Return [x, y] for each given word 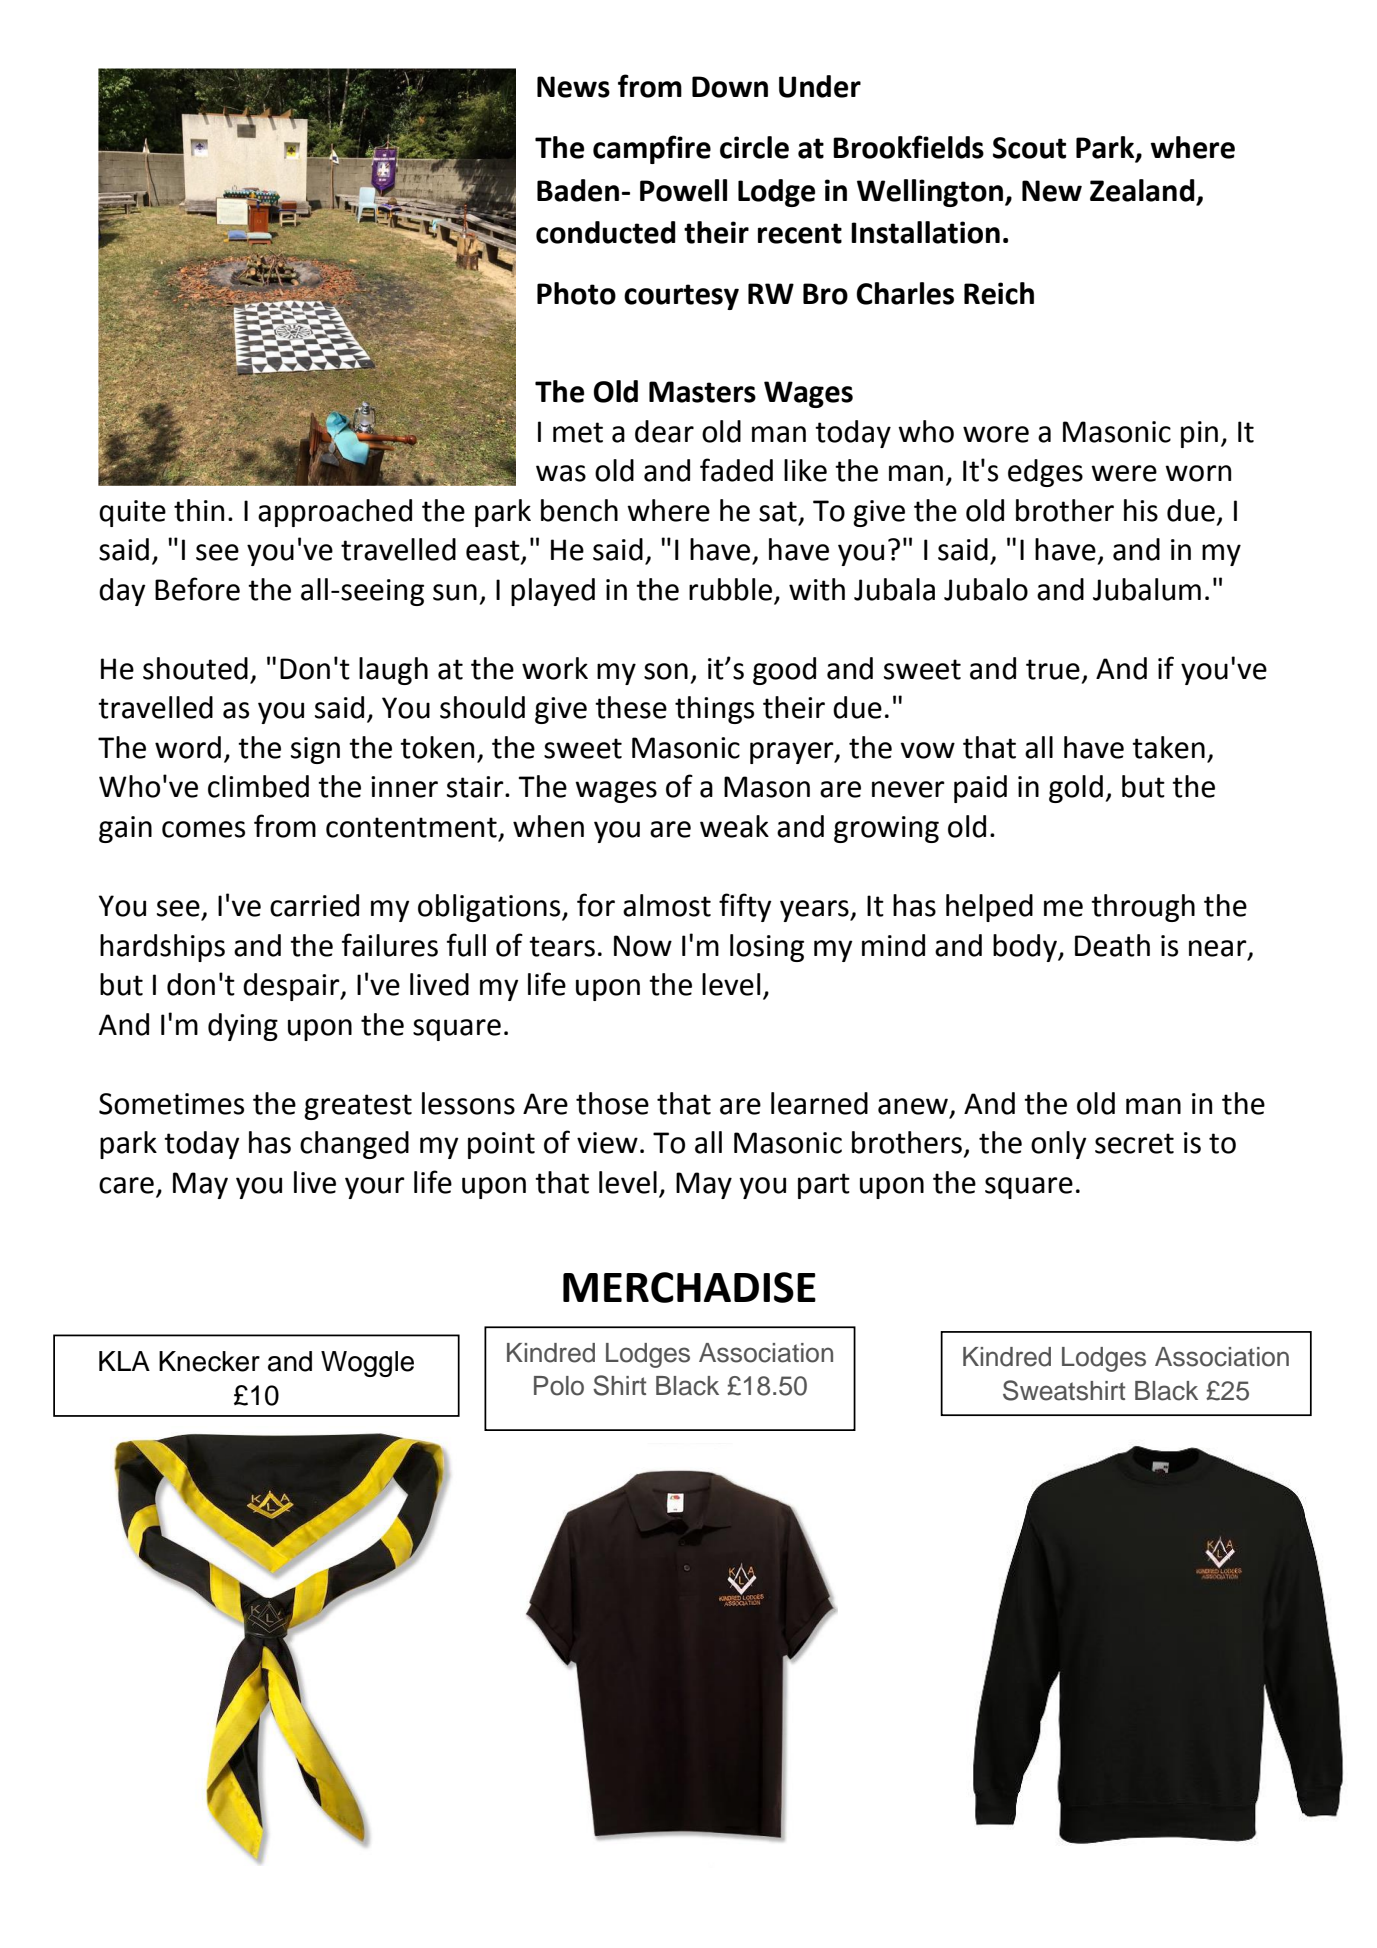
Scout [1029, 148]
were [1124, 473]
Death [1112, 945]
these [631, 707]
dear [664, 431]
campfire [652, 149]
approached [335, 513]
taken [1168, 747]
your [375, 1188]
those [612, 1103]
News [573, 87]
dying [243, 1027]
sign [315, 750]
